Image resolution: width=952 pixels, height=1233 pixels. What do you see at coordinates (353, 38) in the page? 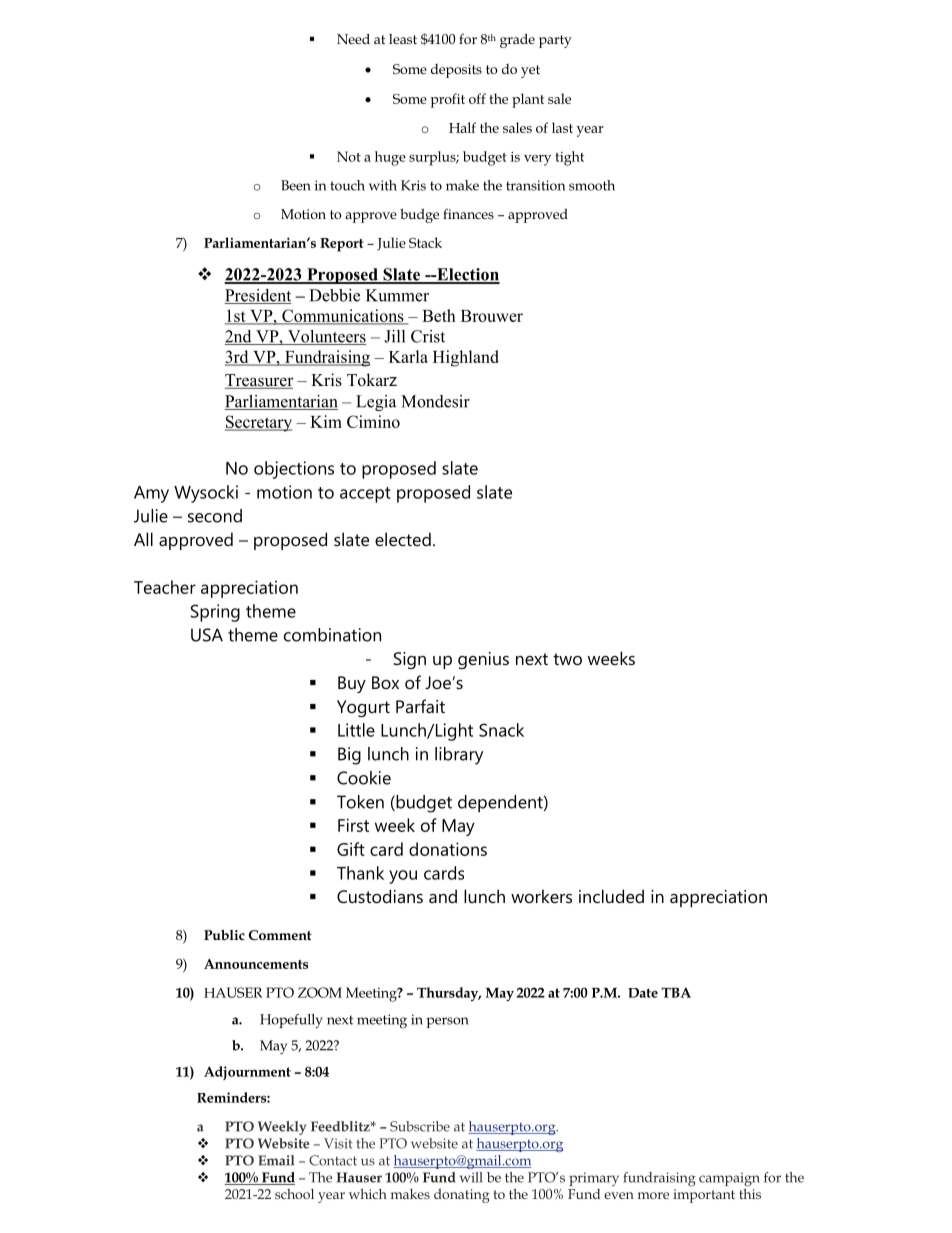
I see `Need` at bounding box center [353, 38].
